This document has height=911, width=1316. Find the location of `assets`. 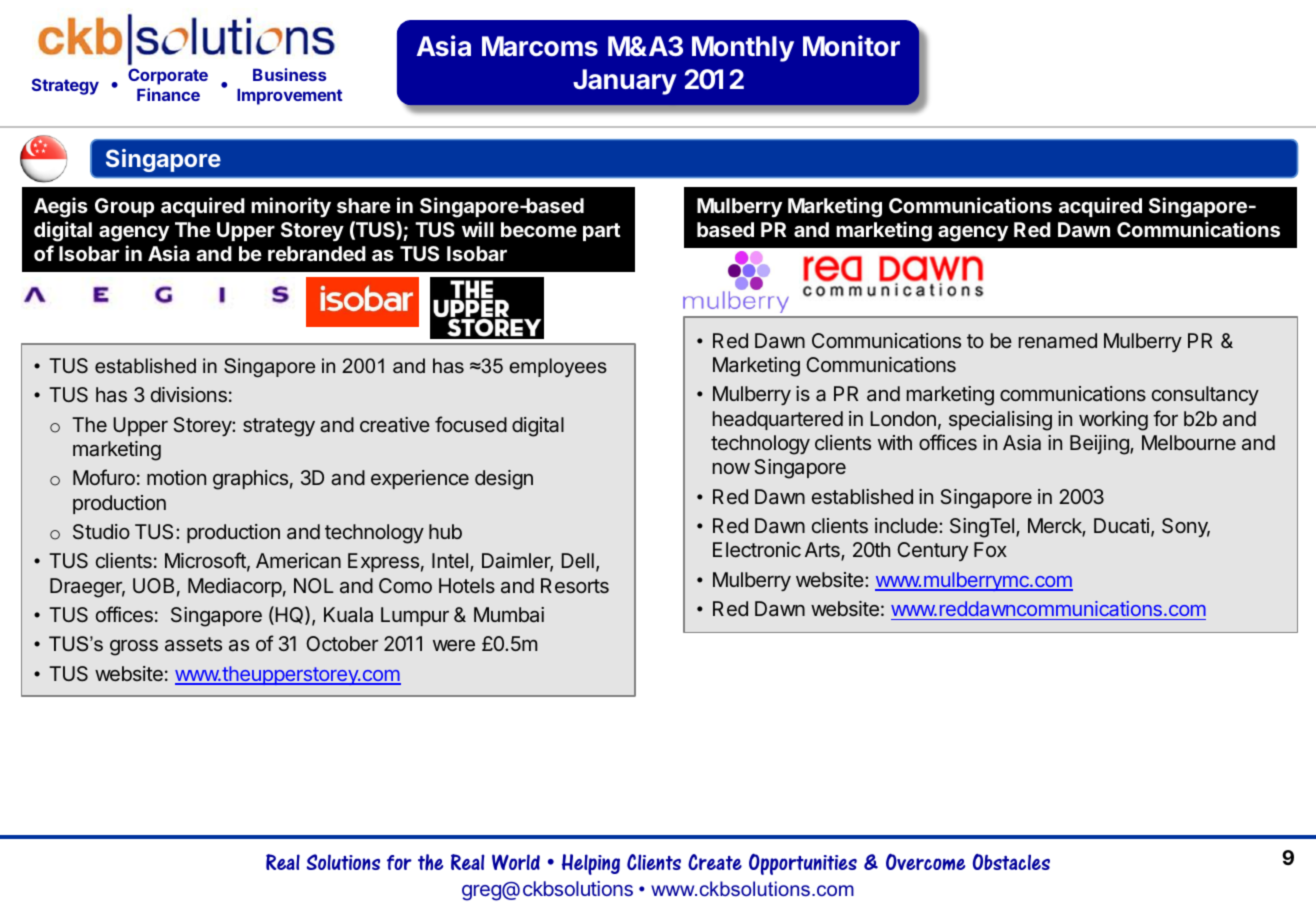

assets is located at coordinates (193, 644).
